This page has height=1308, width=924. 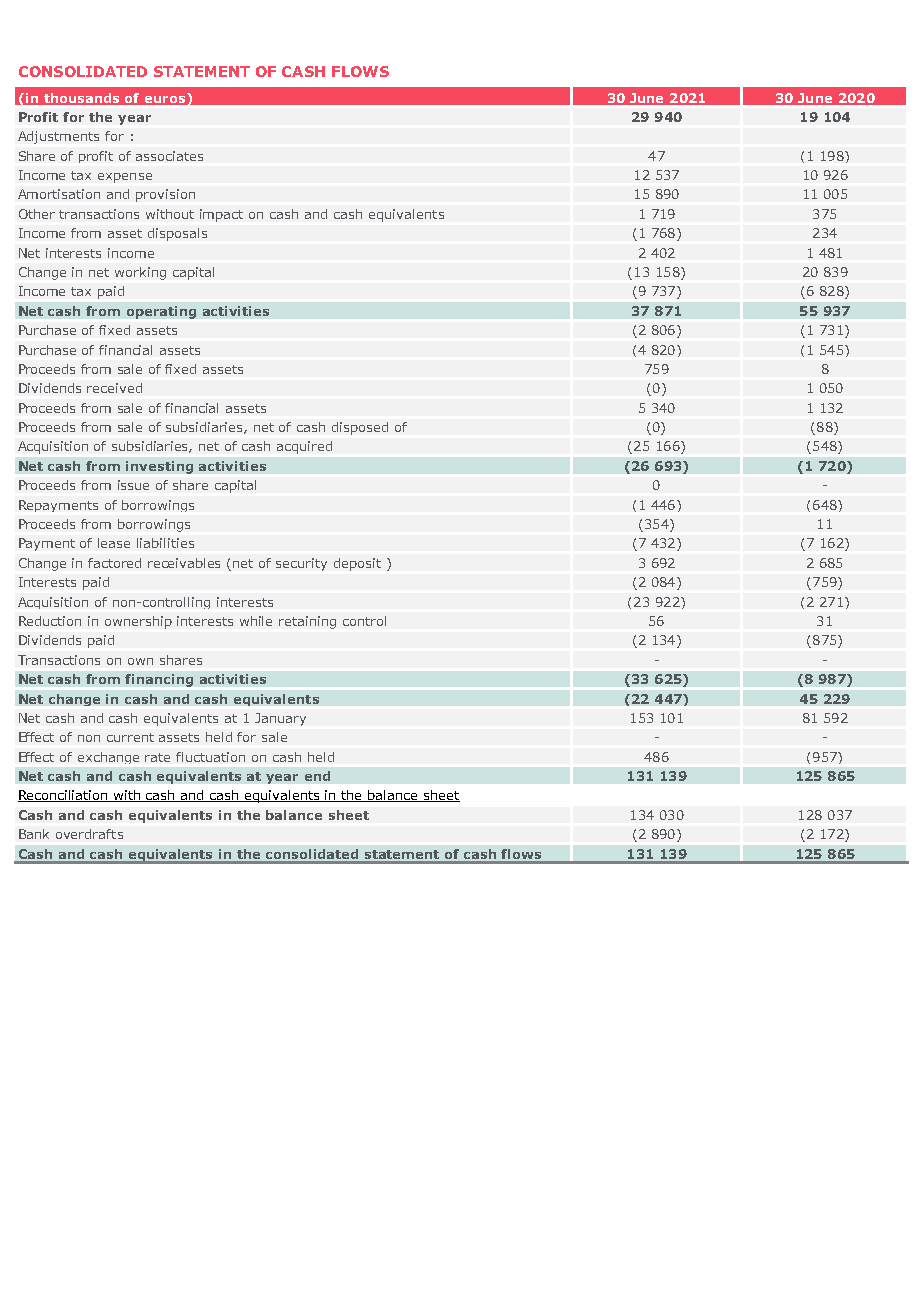 I want to click on retaining, so click(x=307, y=622).
